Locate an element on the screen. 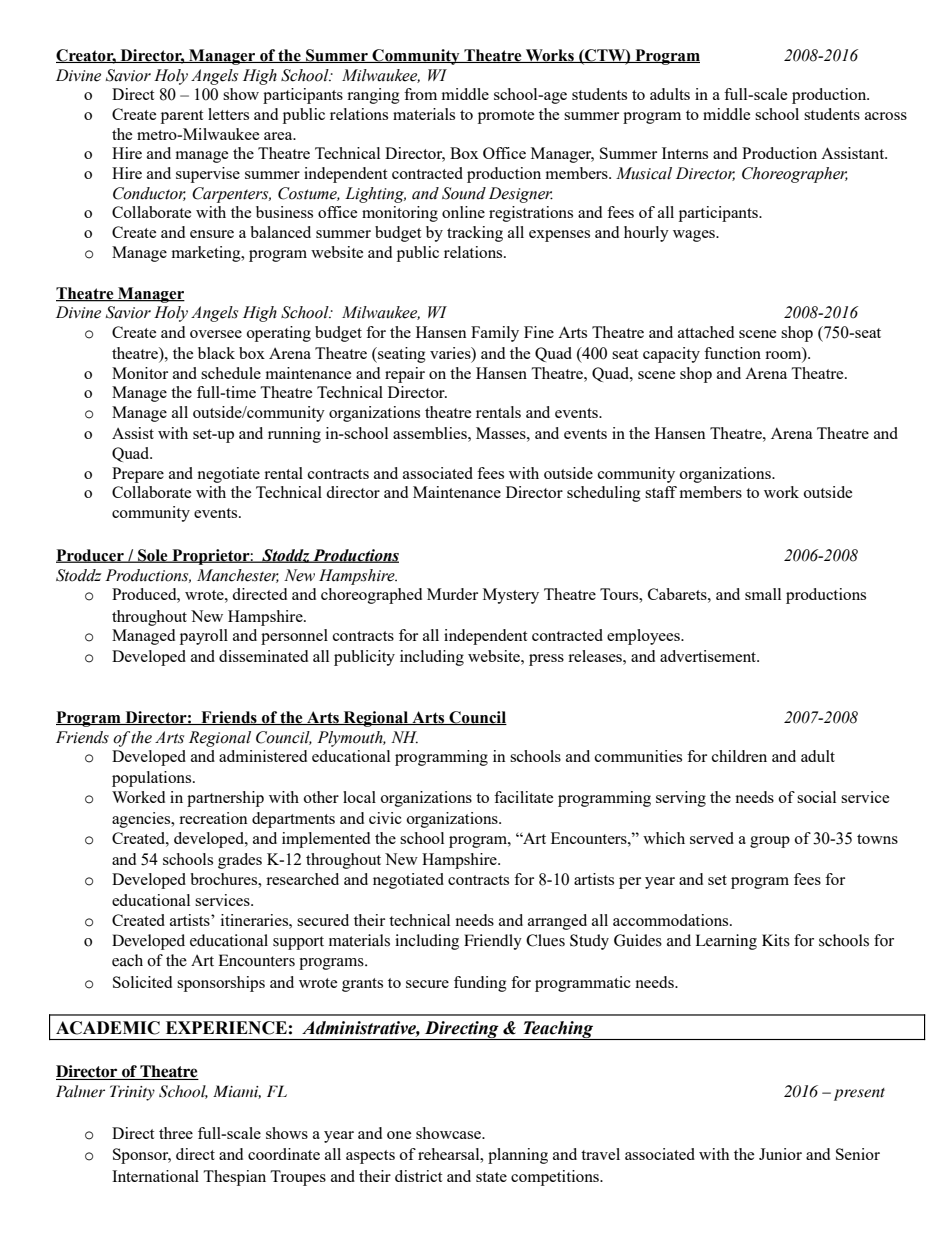  Choreographer is located at coordinates (795, 175).
